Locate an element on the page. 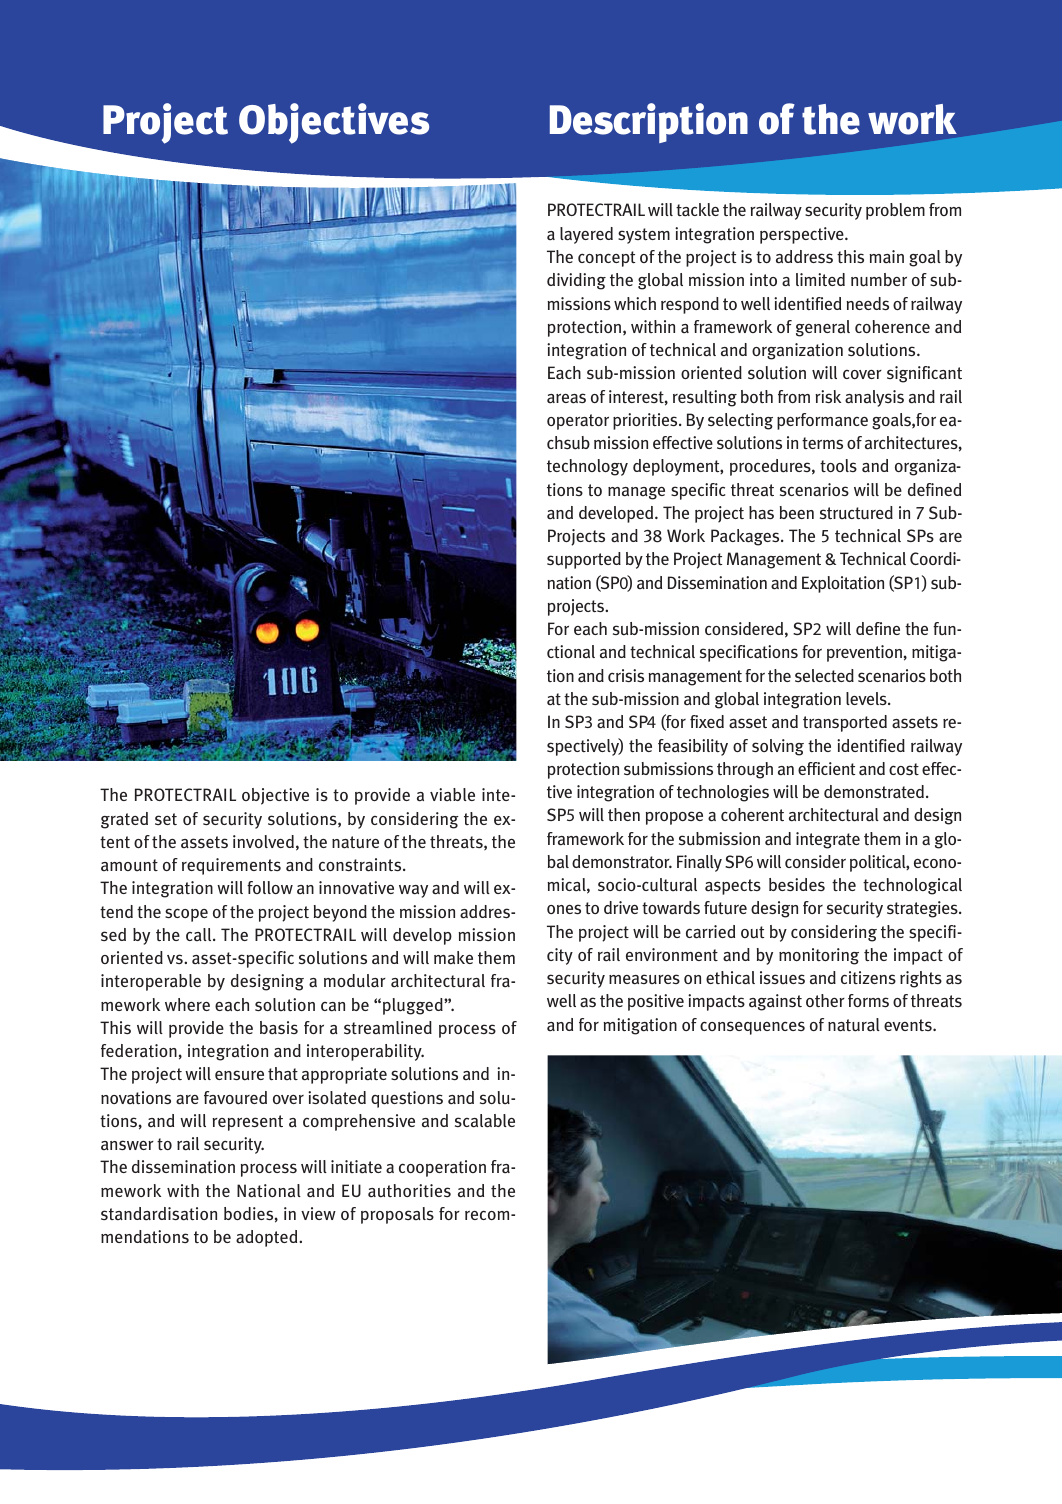 The height and width of the page is (1504, 1062). involved is located at coordinates (263, 841).
